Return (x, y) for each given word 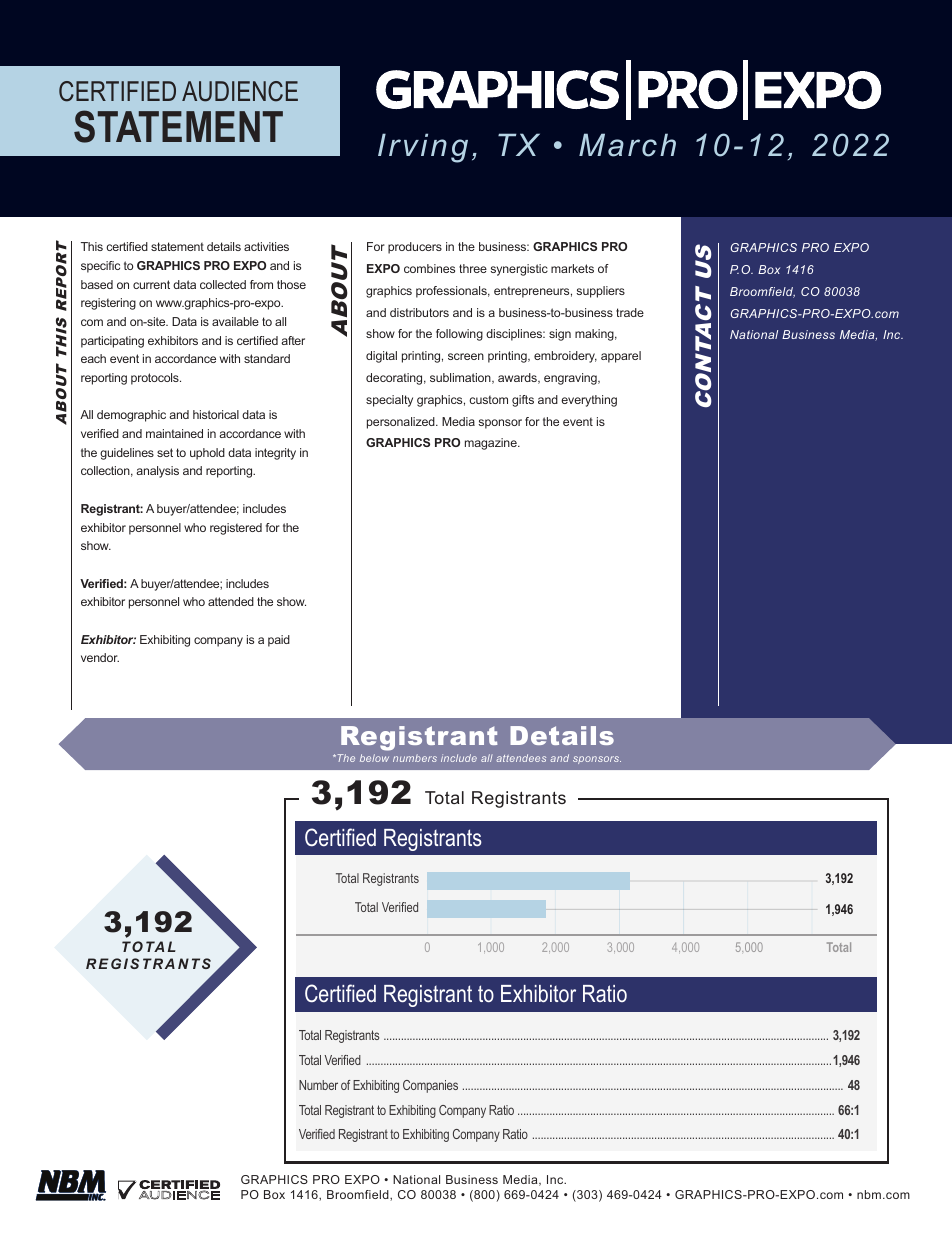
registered (236, 529)
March (627, 145)
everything (589, 401)
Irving (423, 148)
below (374, 758)
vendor (100, 657)
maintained (174, 433)
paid (279, 641)
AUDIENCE (240, 91)
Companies (430, 1086)
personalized (402, 423)
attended (231, 601)
